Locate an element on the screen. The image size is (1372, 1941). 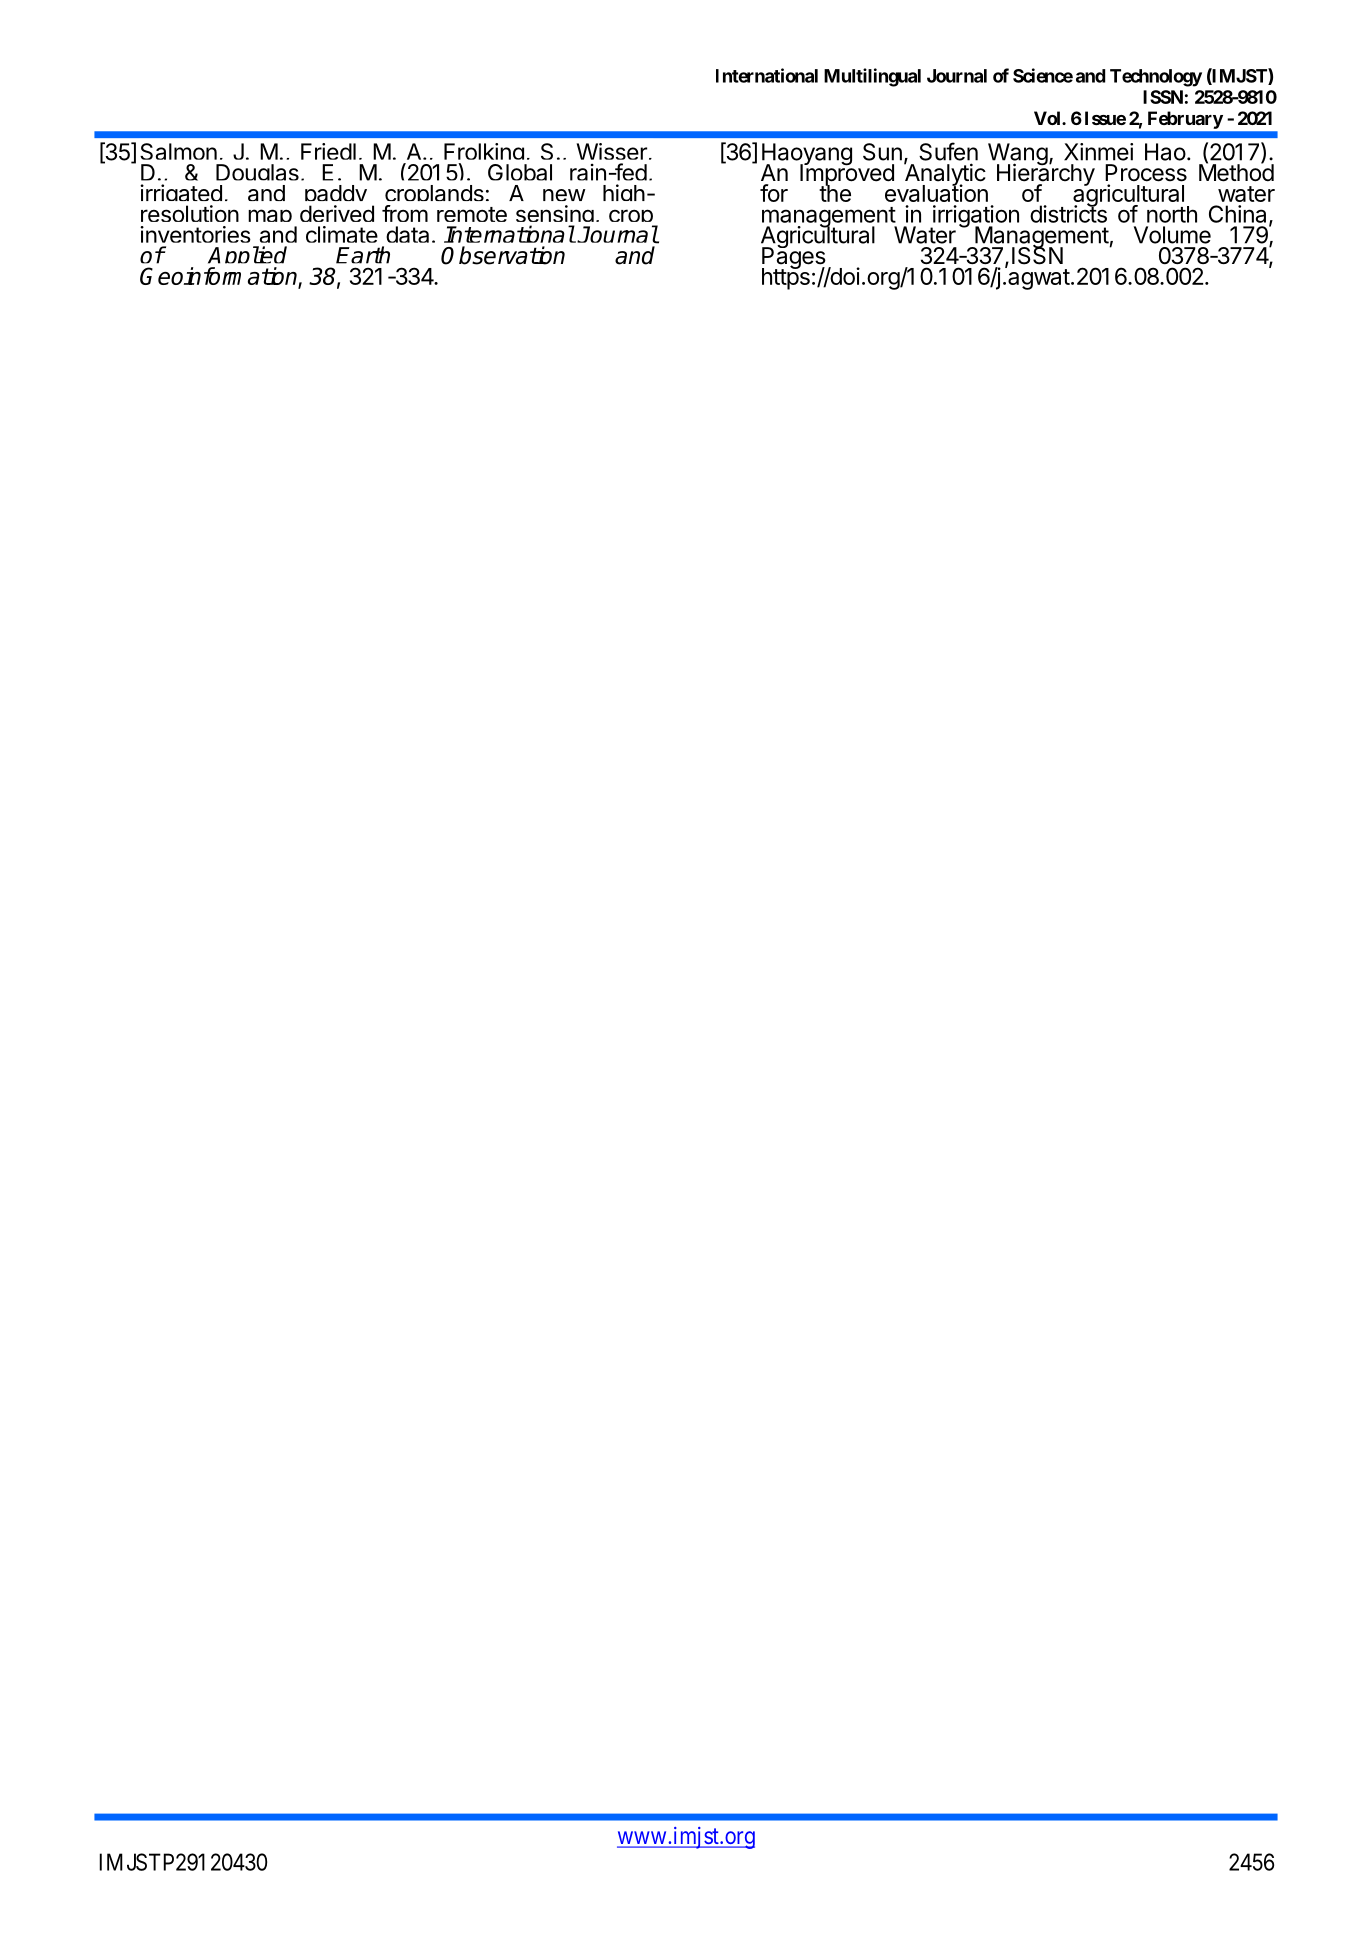
Process is located at coordinates (1146, 173).
